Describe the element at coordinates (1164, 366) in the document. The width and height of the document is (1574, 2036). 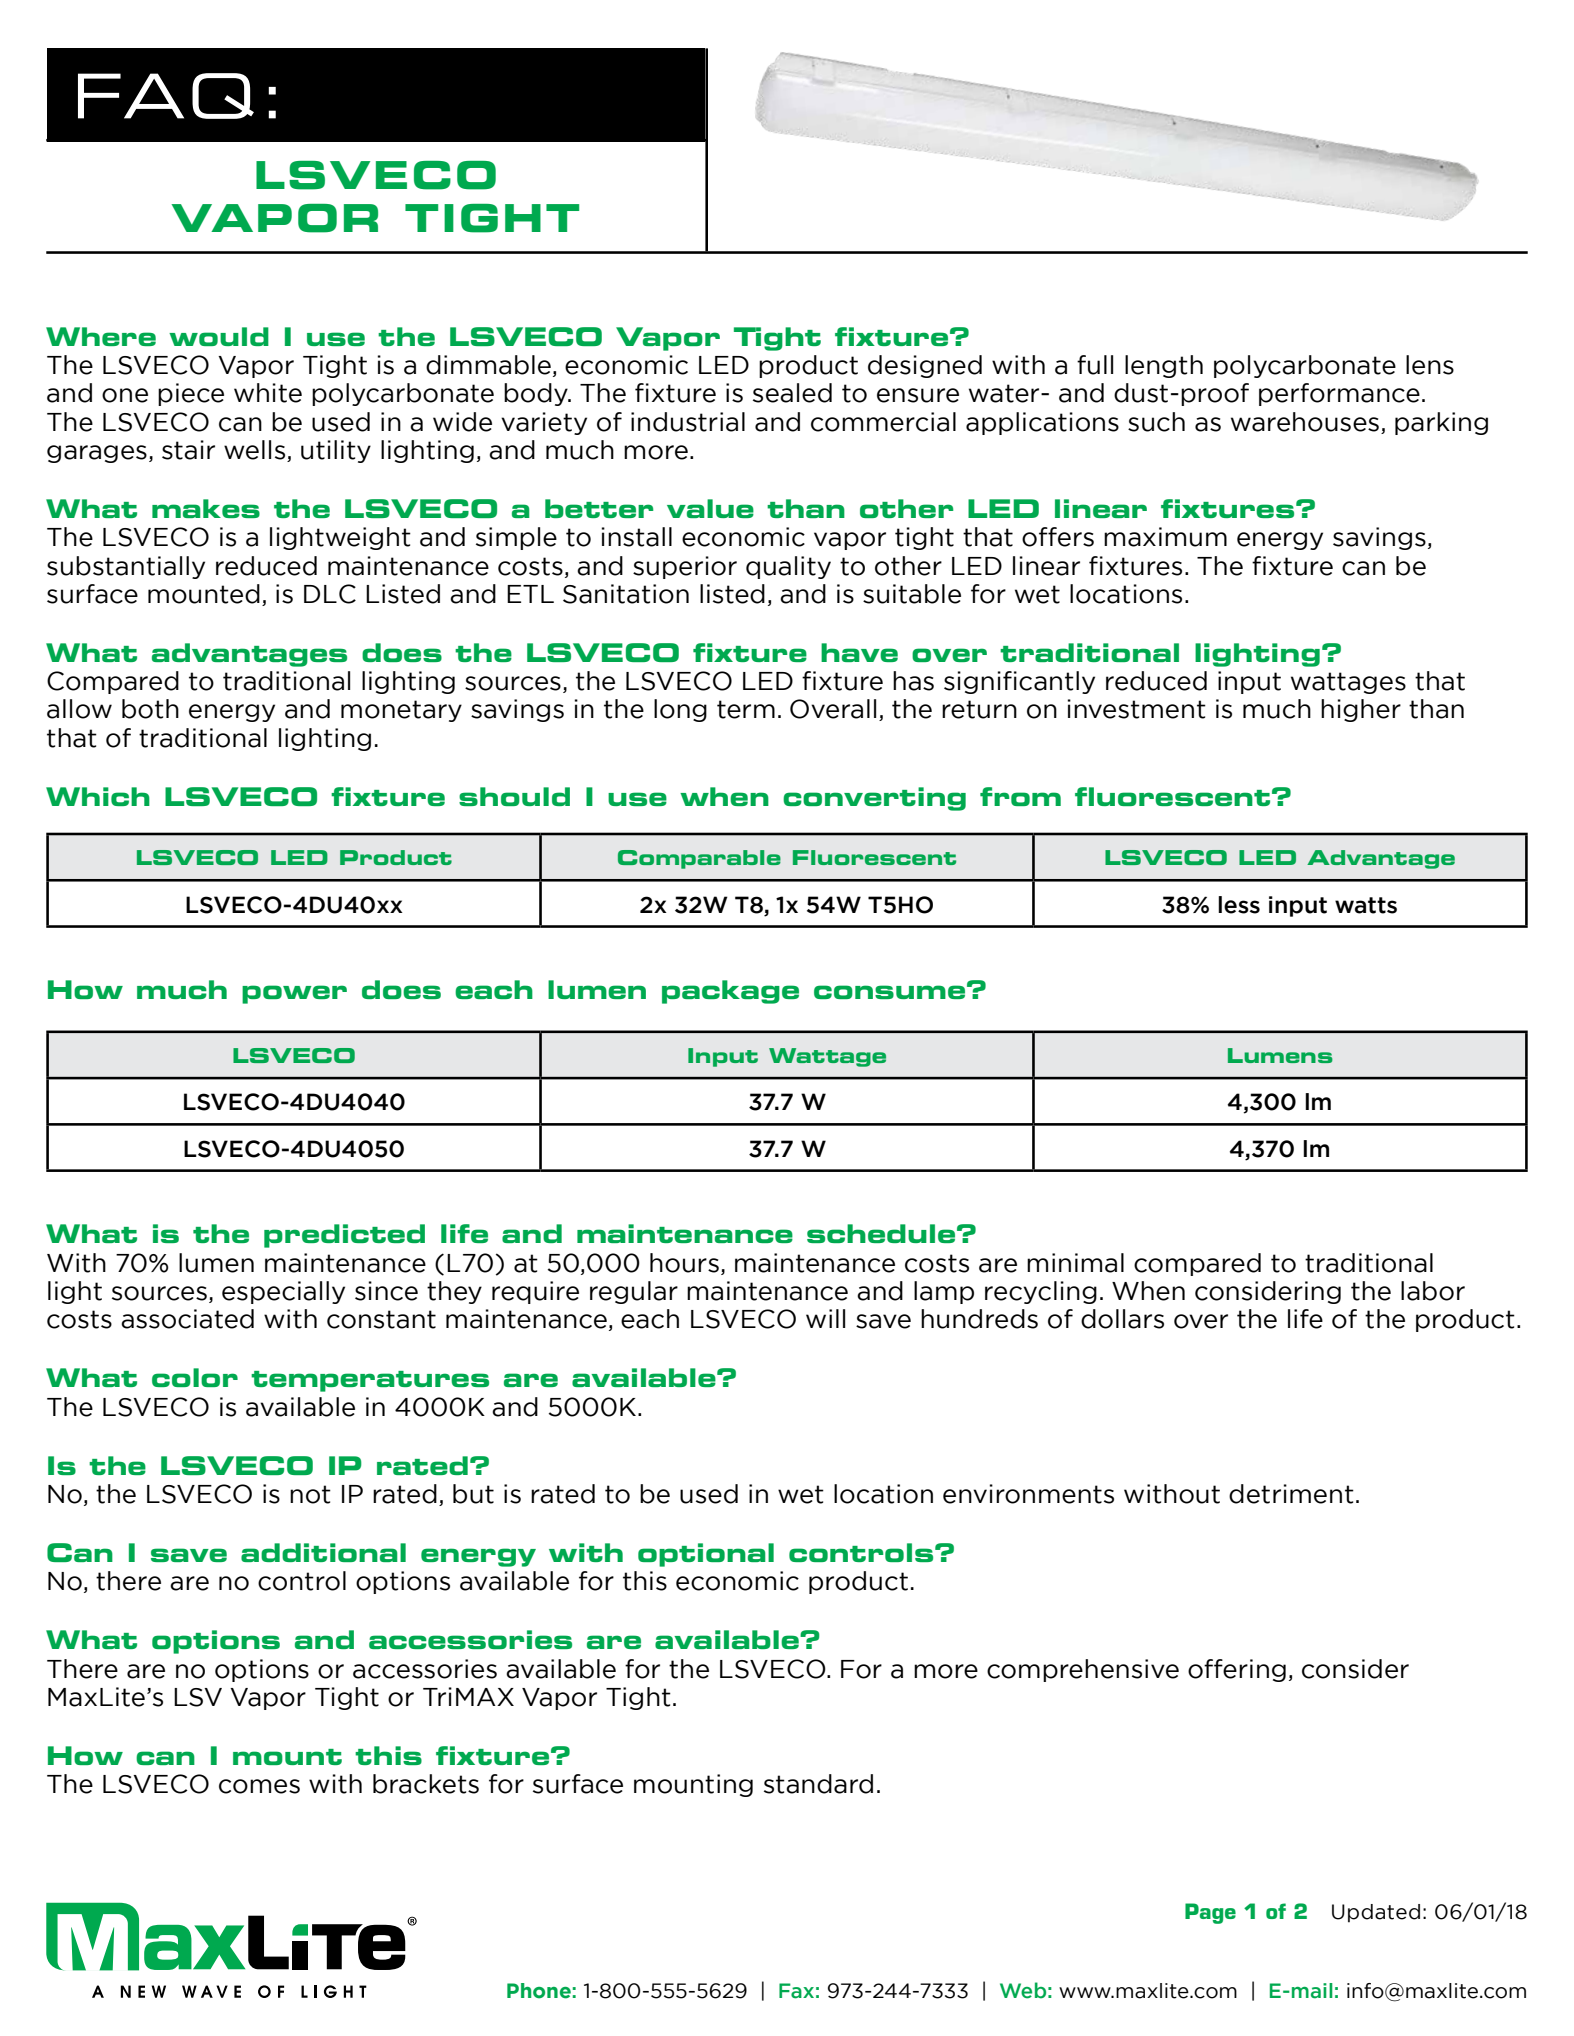
I see `length` at that location.
